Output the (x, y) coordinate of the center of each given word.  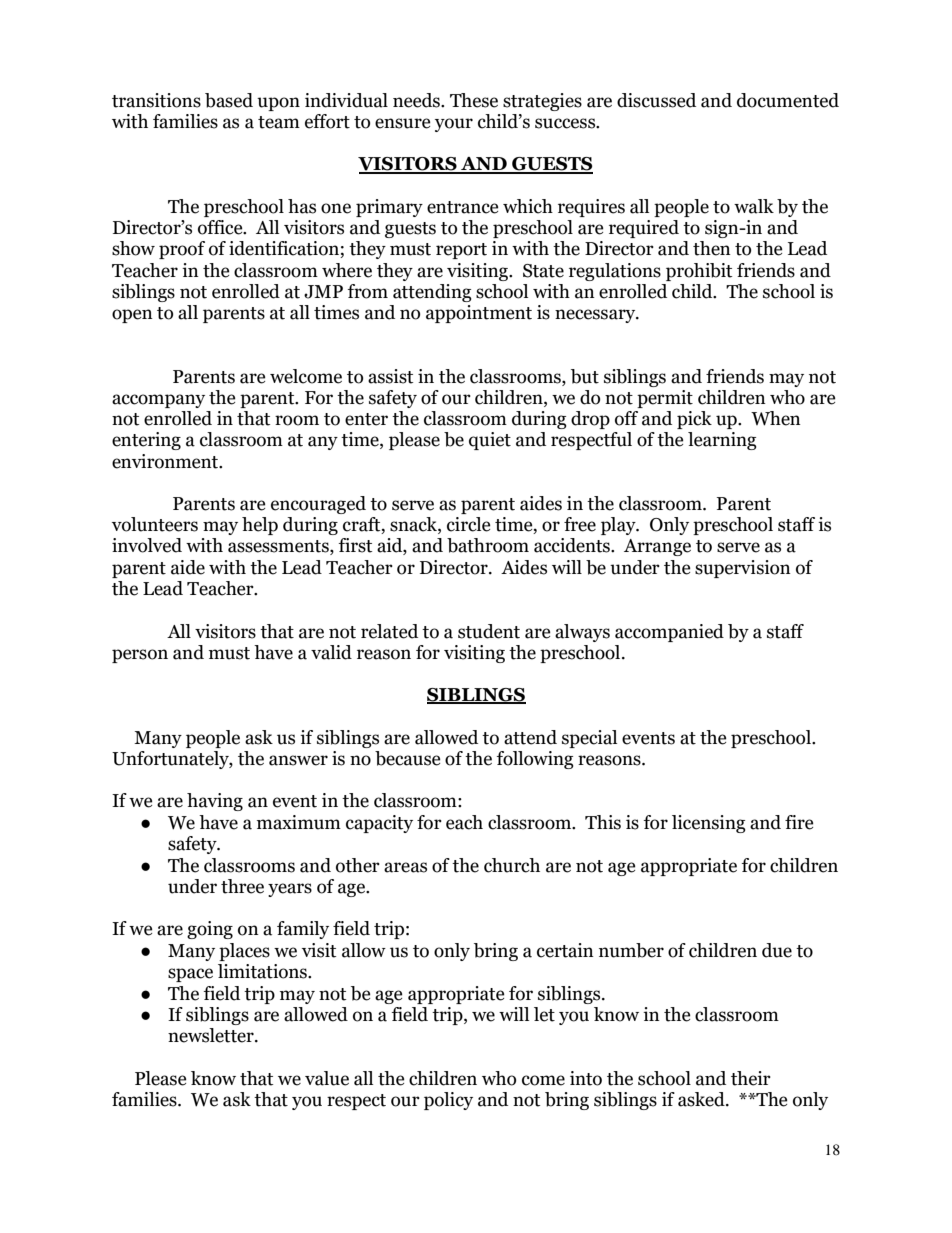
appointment (479, 314)
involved (147, 545)
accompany (158, 401)
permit (665, 399)
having (215, 802)
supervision (743, 569)
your (454, 125)
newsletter (212, 1035)
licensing (709, 824)
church (512, 865)
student (489, 631)
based (229, 100)
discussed (656, 100)
